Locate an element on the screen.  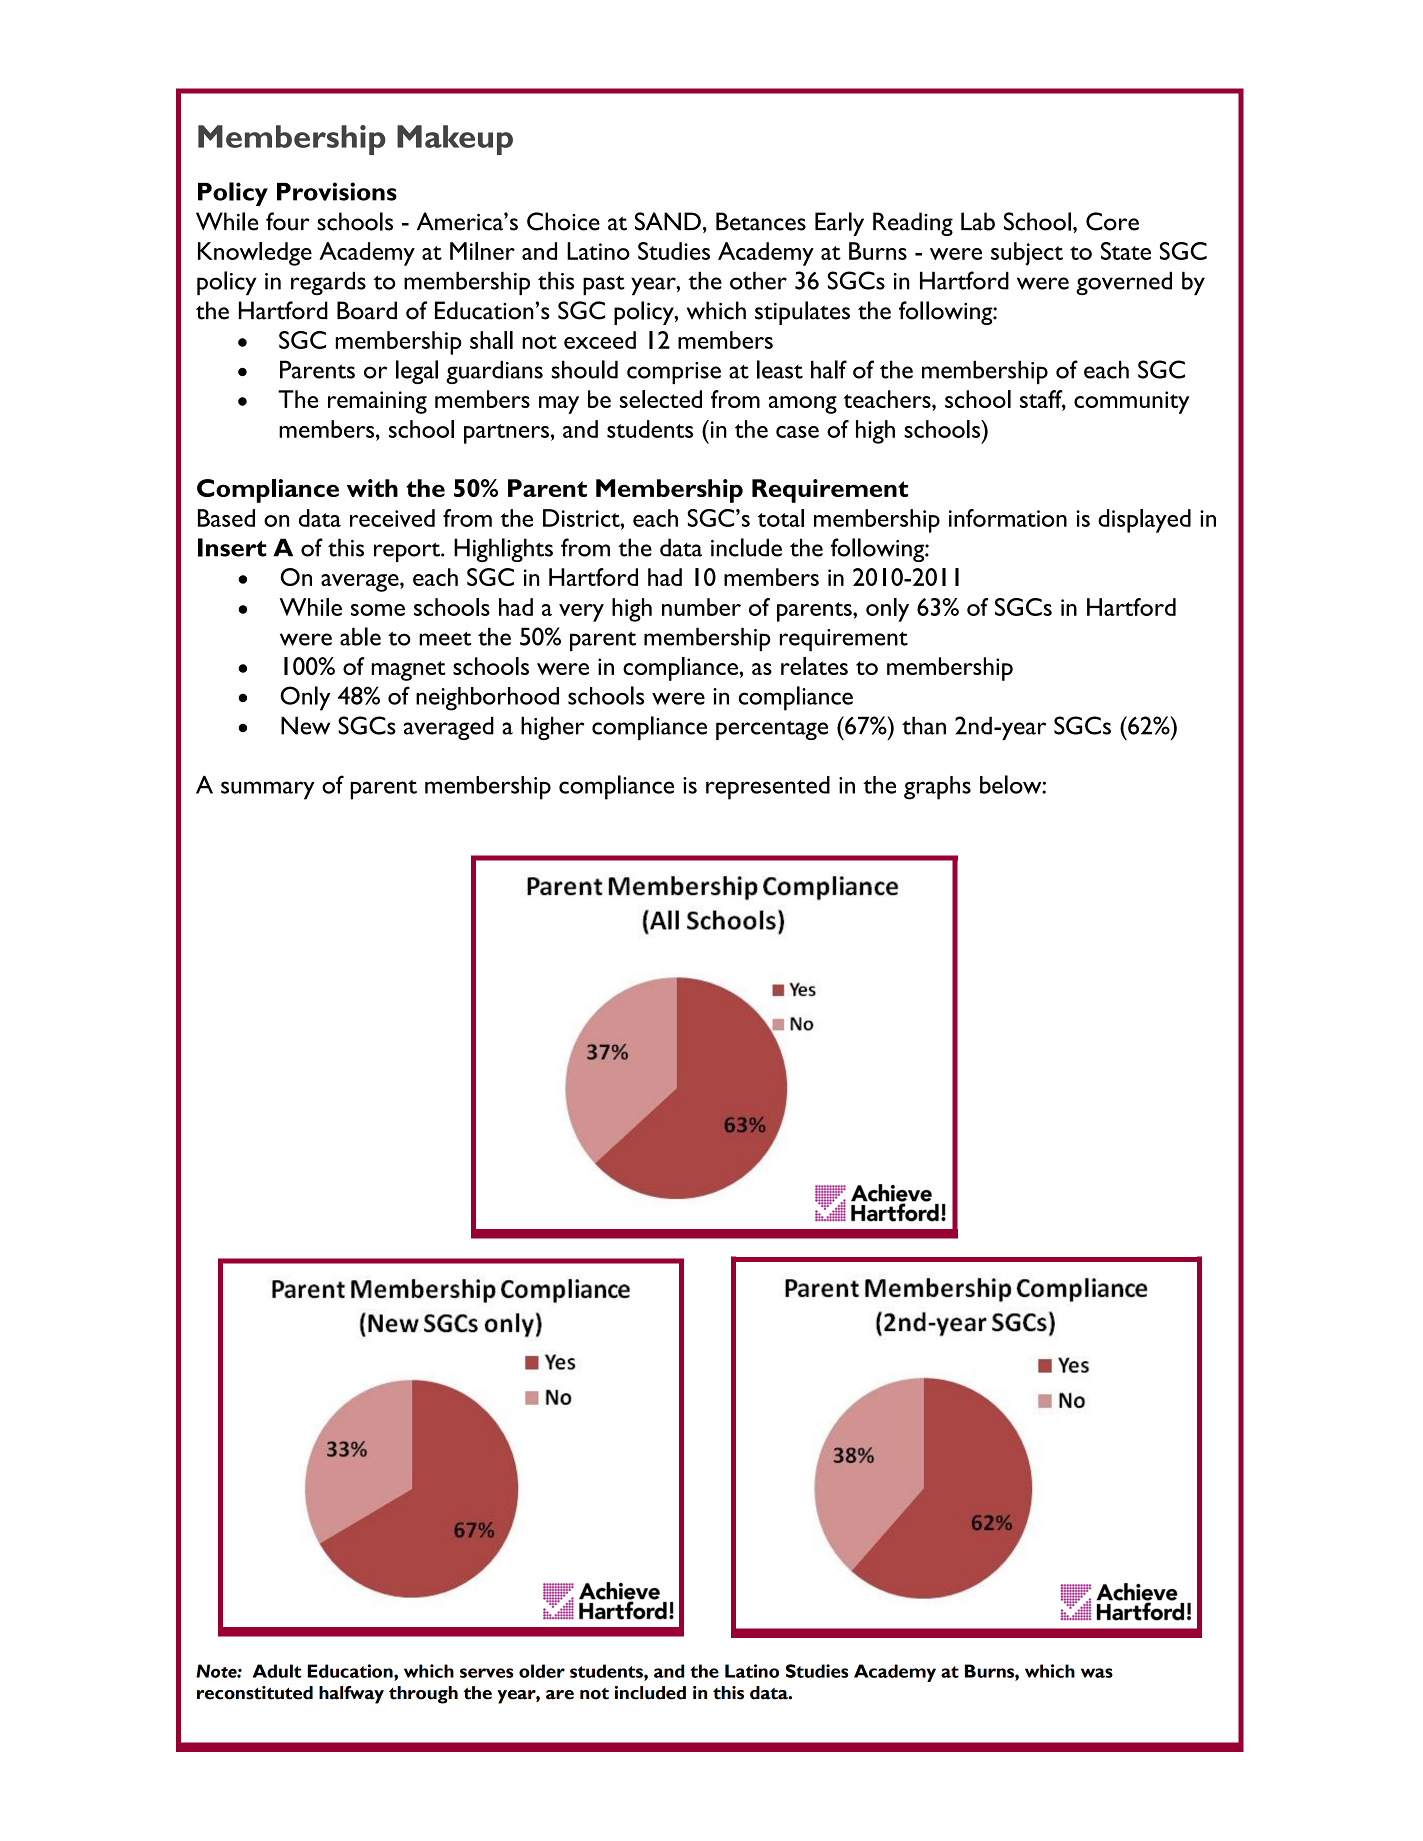
information is located at coordinates (1008, 518).
